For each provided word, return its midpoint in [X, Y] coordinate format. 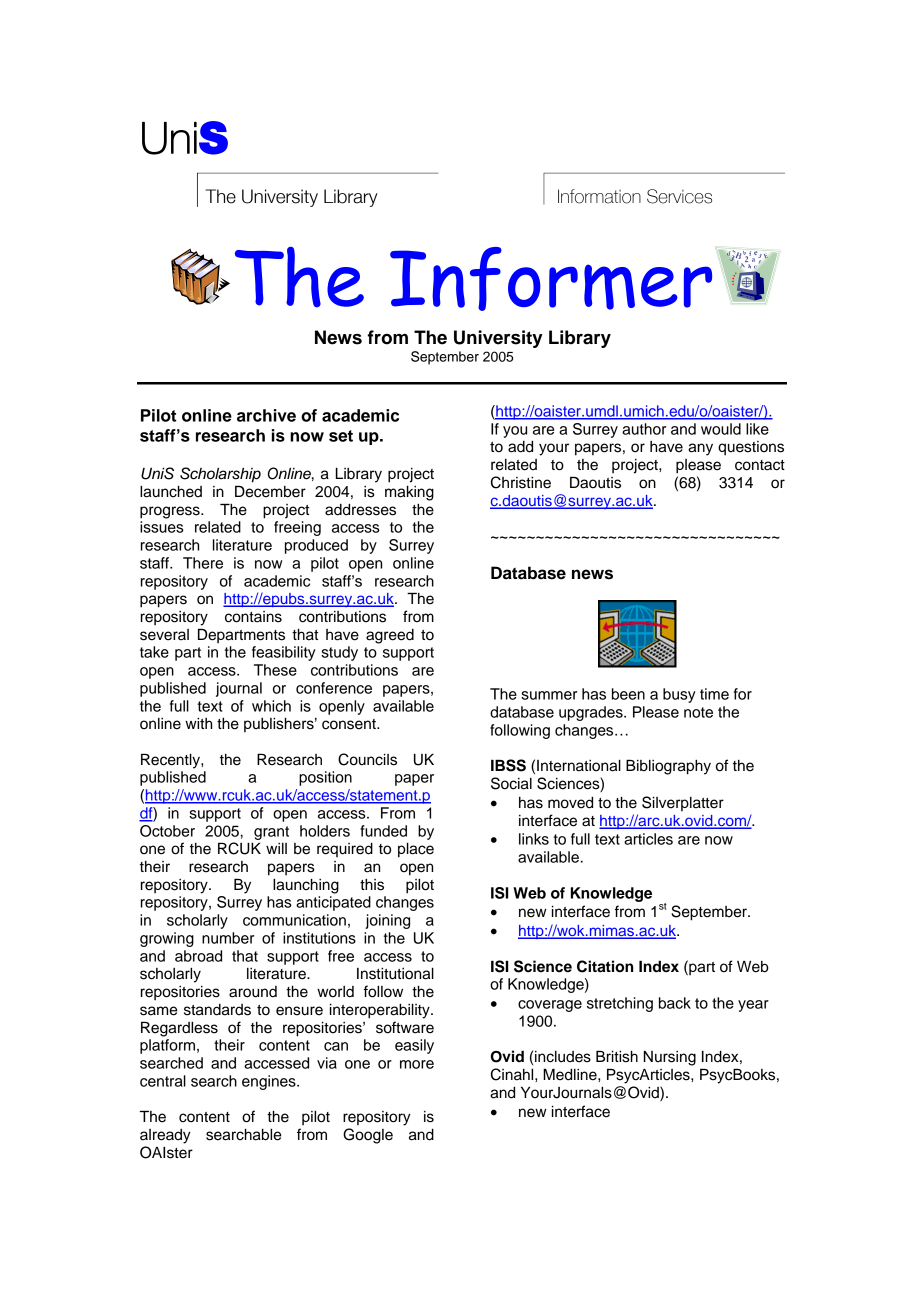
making [409, 493]
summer [549, 695]
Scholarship [220, 475]
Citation [605, 966]
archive [266, 415]
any [700, 449]
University [498, 339]
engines [270, 1082]
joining [387, 921]
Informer [551, 279]
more [417, 1064]
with [198, 723]
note [698, 712]
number [228, 938]
